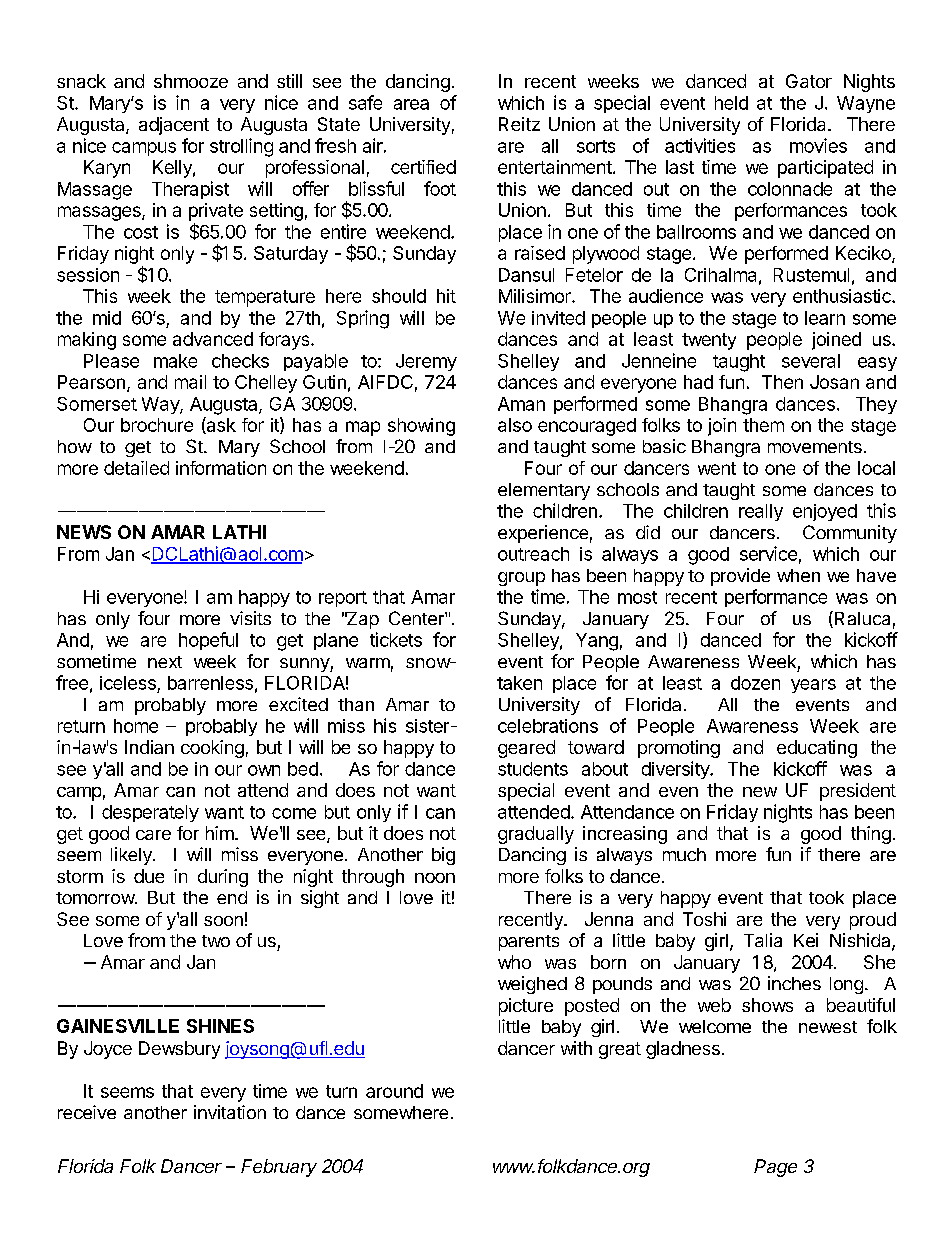 This screenshot has height=1233, width=952. What do you see at coordinates (230, 1112) in the screenshot?
I see `invitation` at bounding box center [230, 1112].
